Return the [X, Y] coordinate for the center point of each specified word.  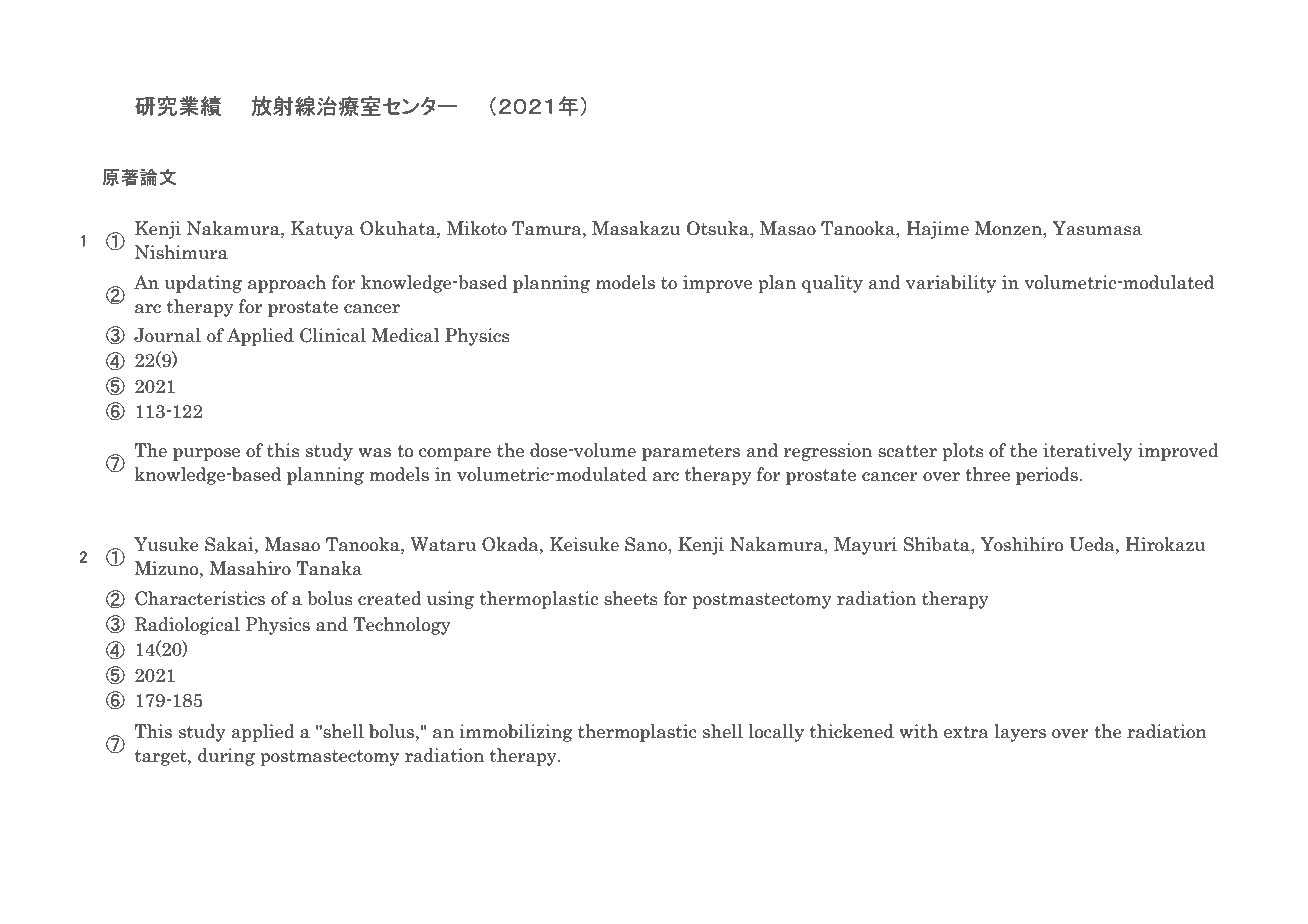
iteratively [1088, 452]
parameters [691, 453]
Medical [405, 335]
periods [1048, 476]
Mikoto [477, 228]
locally [776, 733]
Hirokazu [1166, 544]
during [226, 757]
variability [951, 284]
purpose [206, 454]
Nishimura [181, 252]
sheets [631, 598]
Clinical [333, 335]
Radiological [187, 626]
